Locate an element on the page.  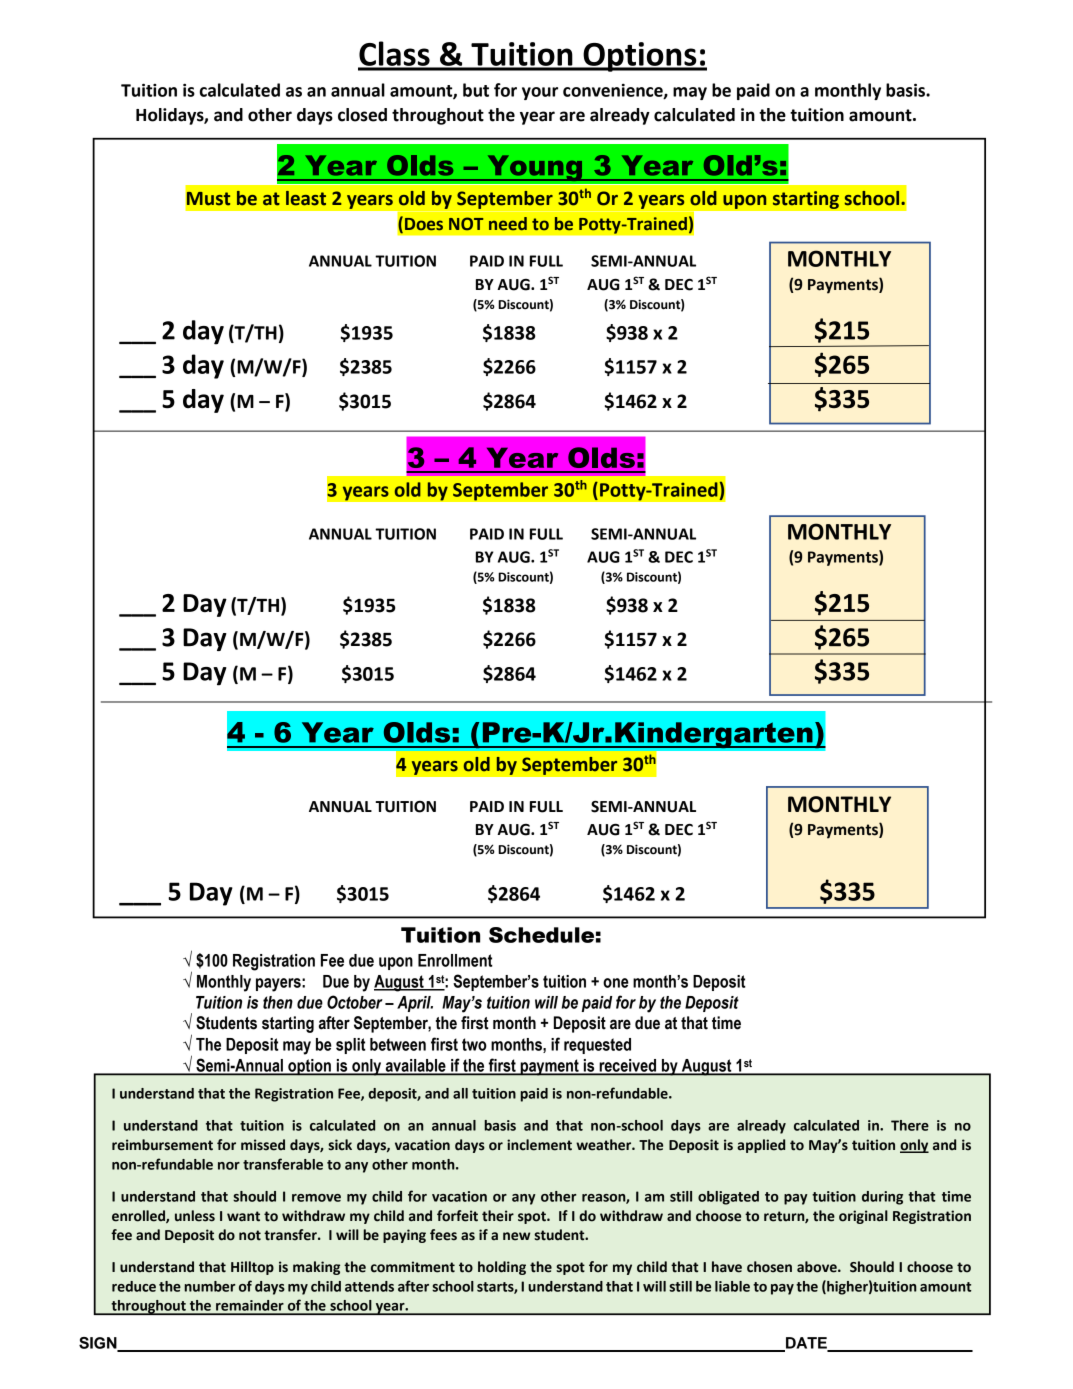
then is located at coordinates (278, 1002).
